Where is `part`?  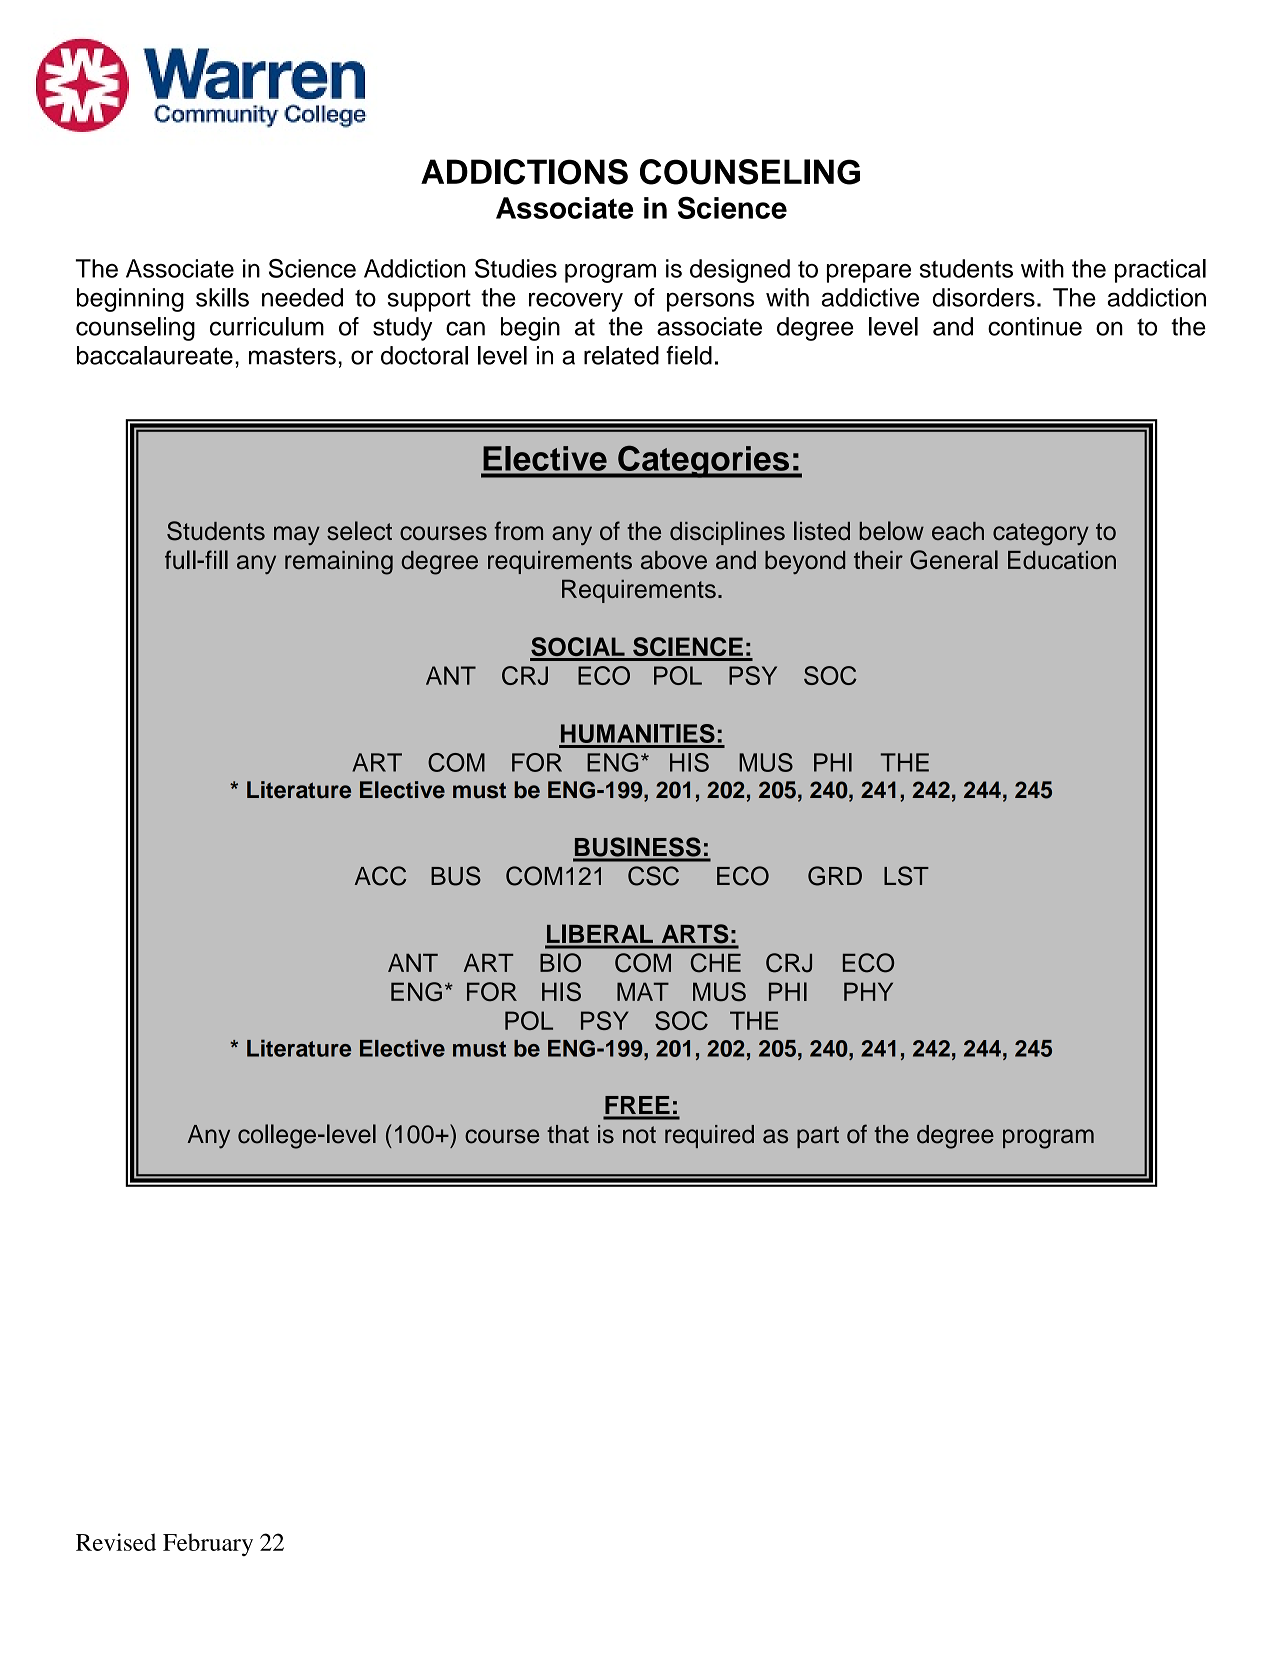
part is located at coordinates (818, 1137).
